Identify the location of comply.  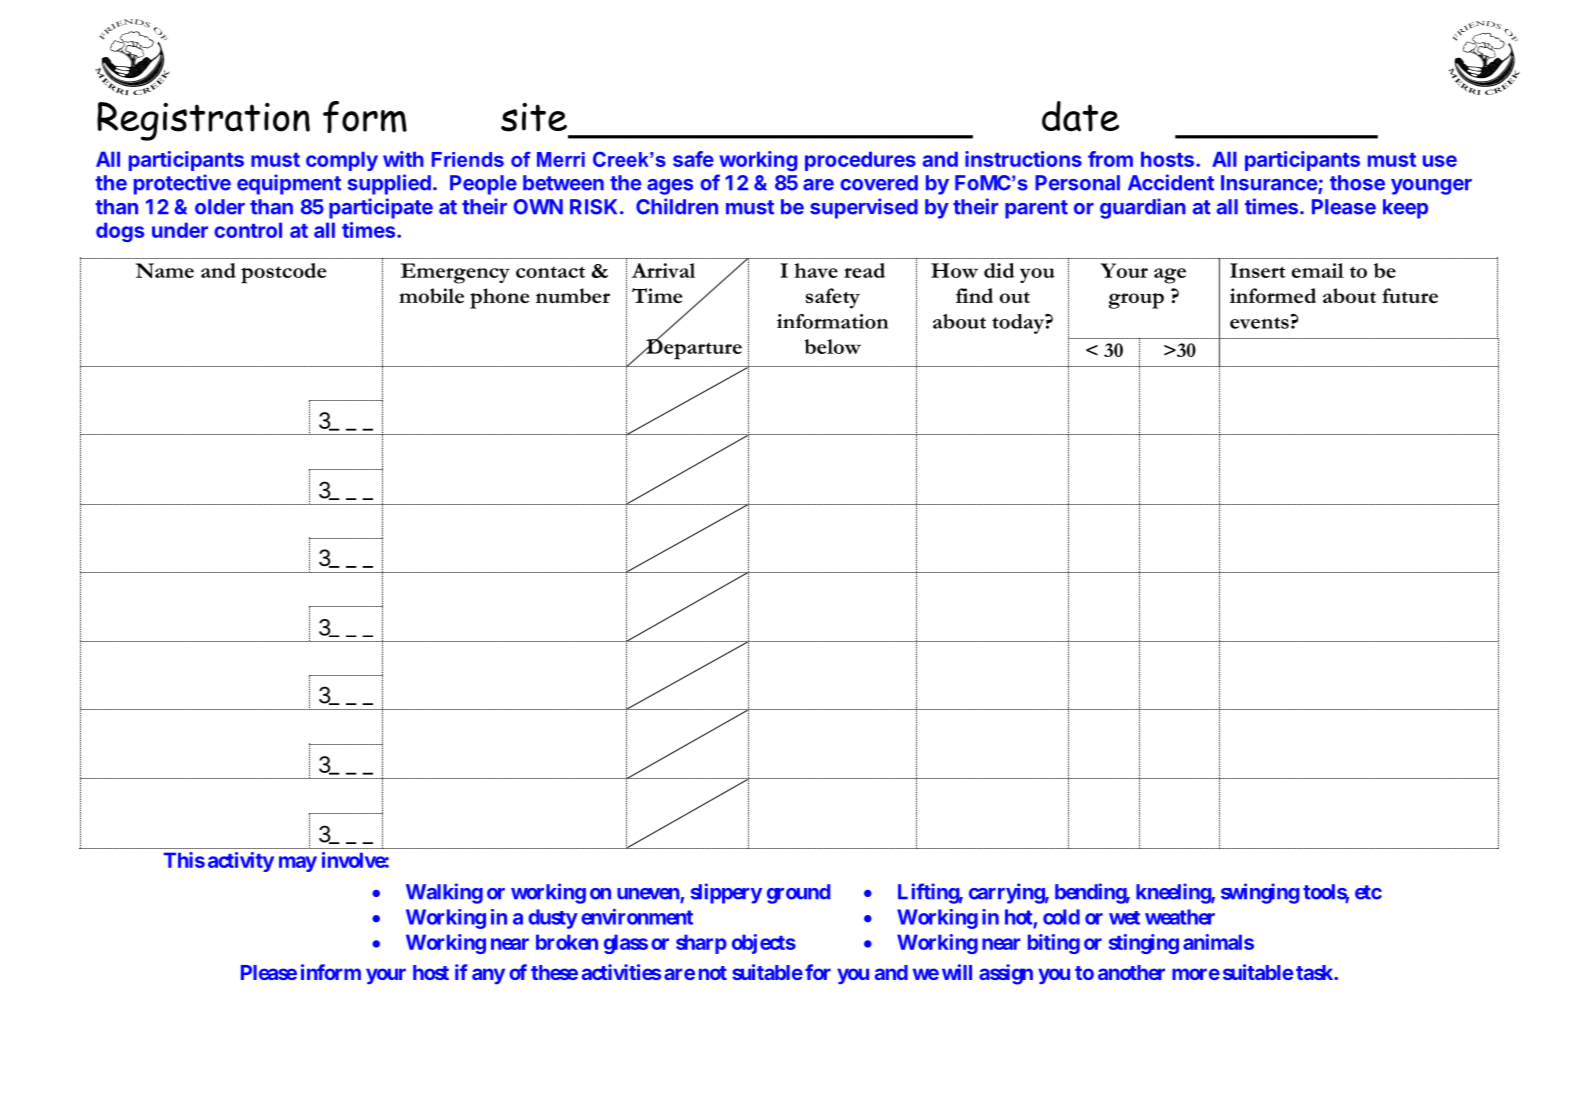
(342, 161).
